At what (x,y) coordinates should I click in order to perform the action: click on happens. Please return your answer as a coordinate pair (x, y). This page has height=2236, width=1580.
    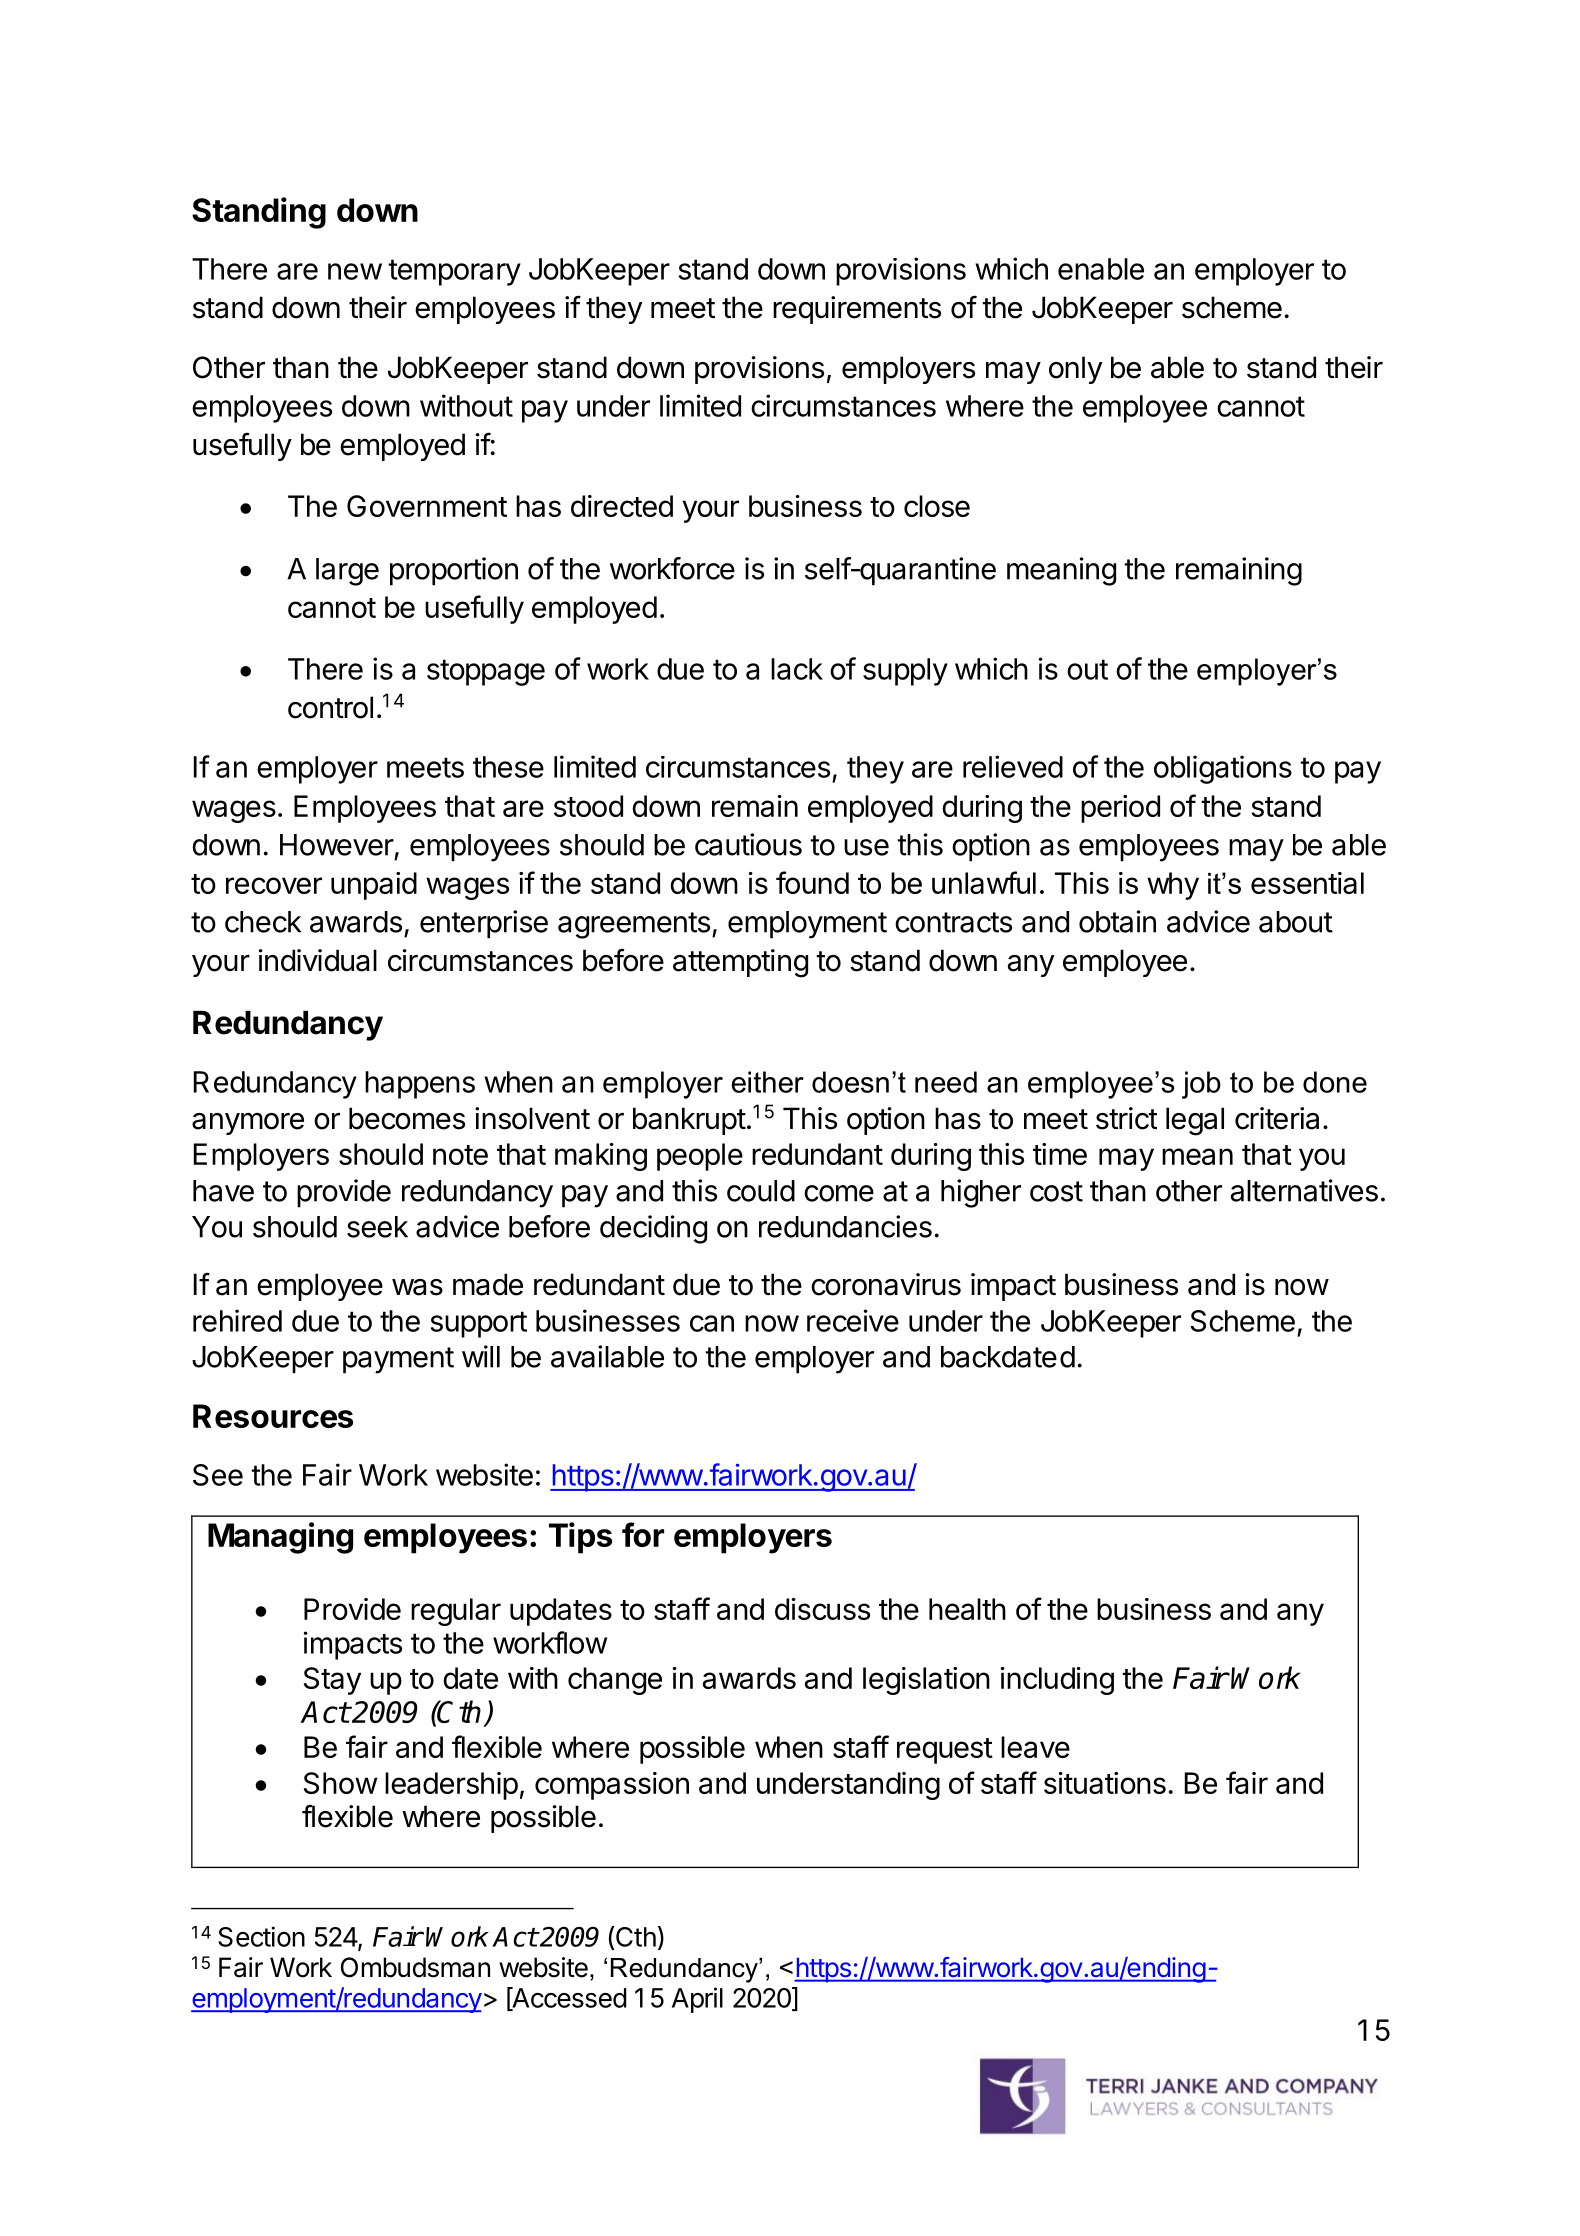
    Looking at the image, I should click on (420, 1085).
